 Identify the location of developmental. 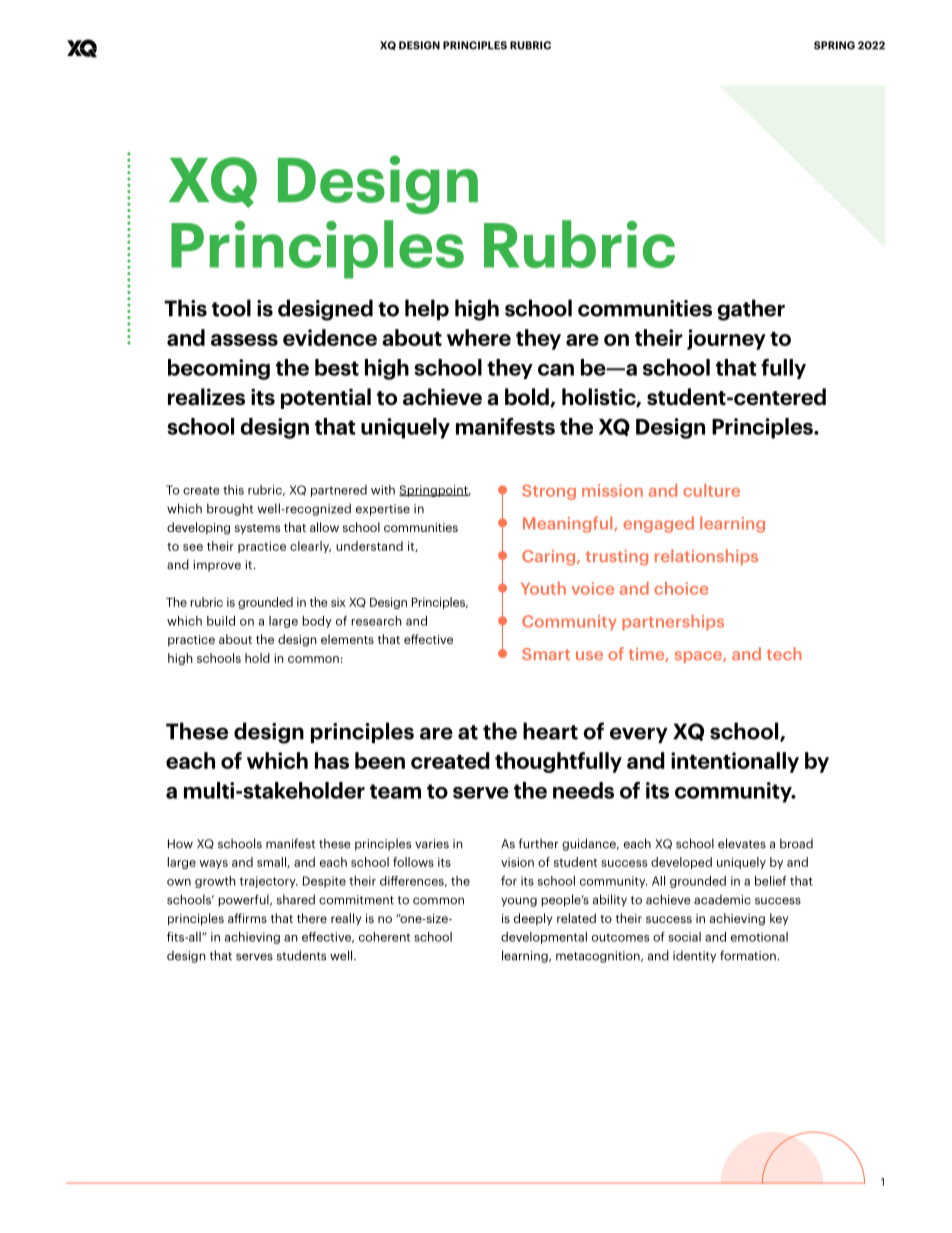
(544, 938).
